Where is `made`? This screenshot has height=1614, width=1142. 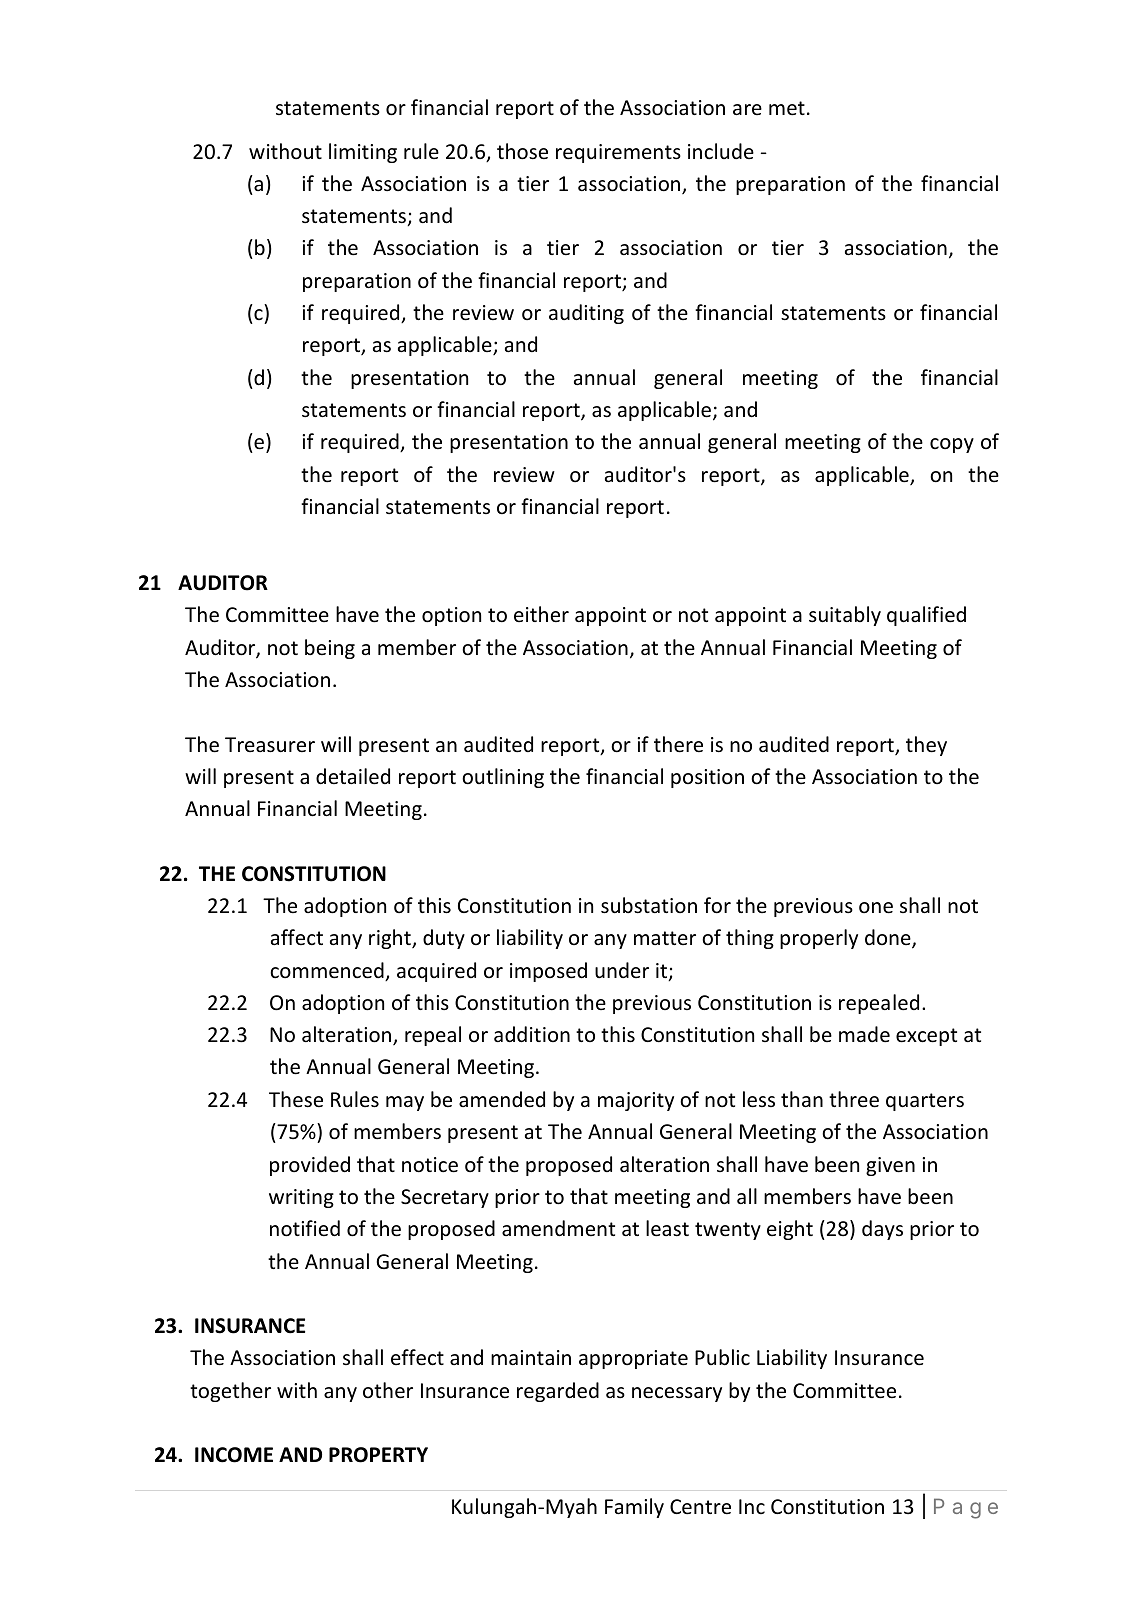
made is located at coordinates (864, 1034).
